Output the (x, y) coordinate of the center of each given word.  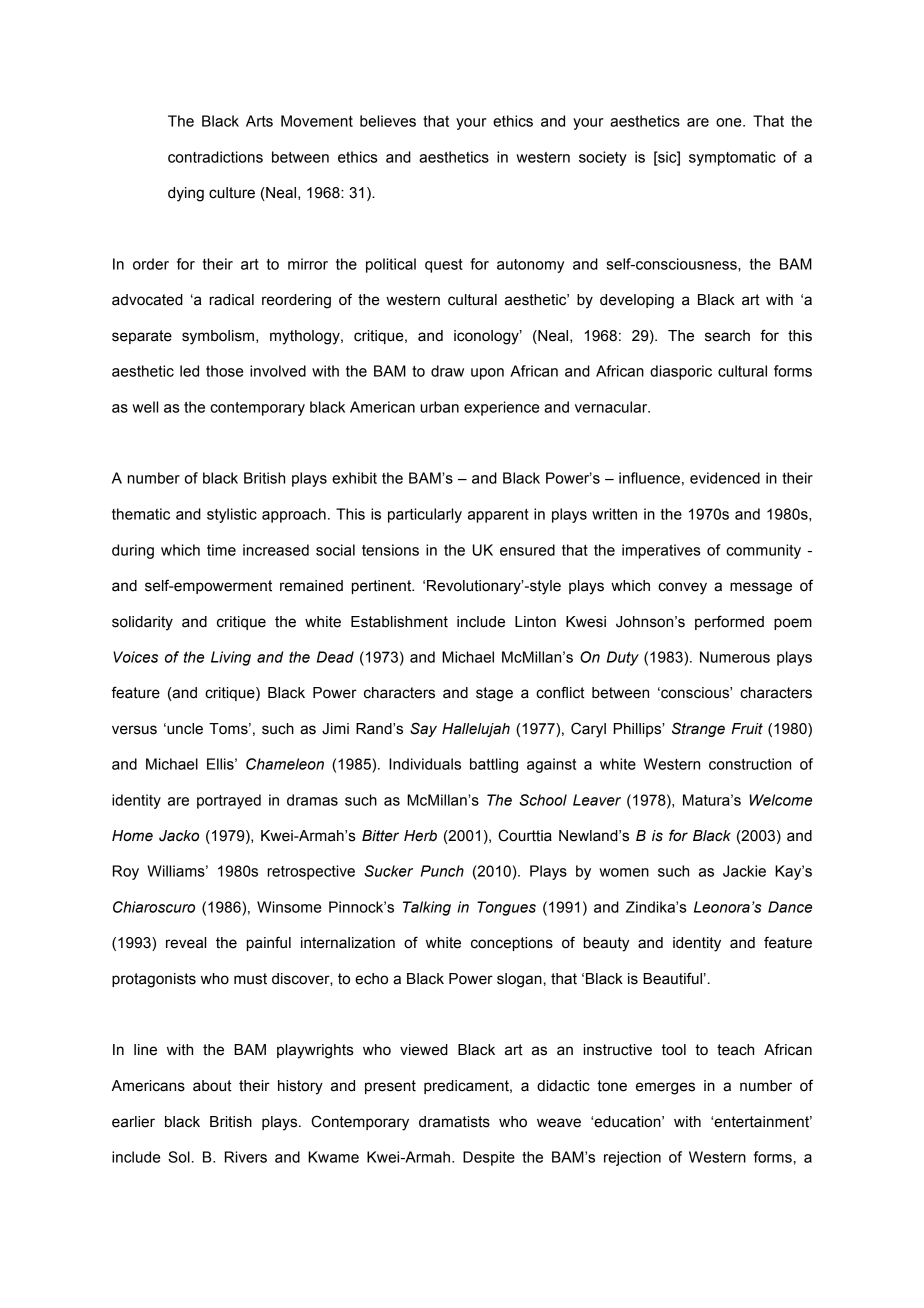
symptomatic (732, 158)
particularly (425, 515)
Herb (420, 836)
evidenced (725, 478)
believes (388, 121)
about (212, 1086)
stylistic (232, 515)
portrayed (229, 801)
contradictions (215, 157)
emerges (665, 1088)
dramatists (454, 1122)
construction (750, 764)
